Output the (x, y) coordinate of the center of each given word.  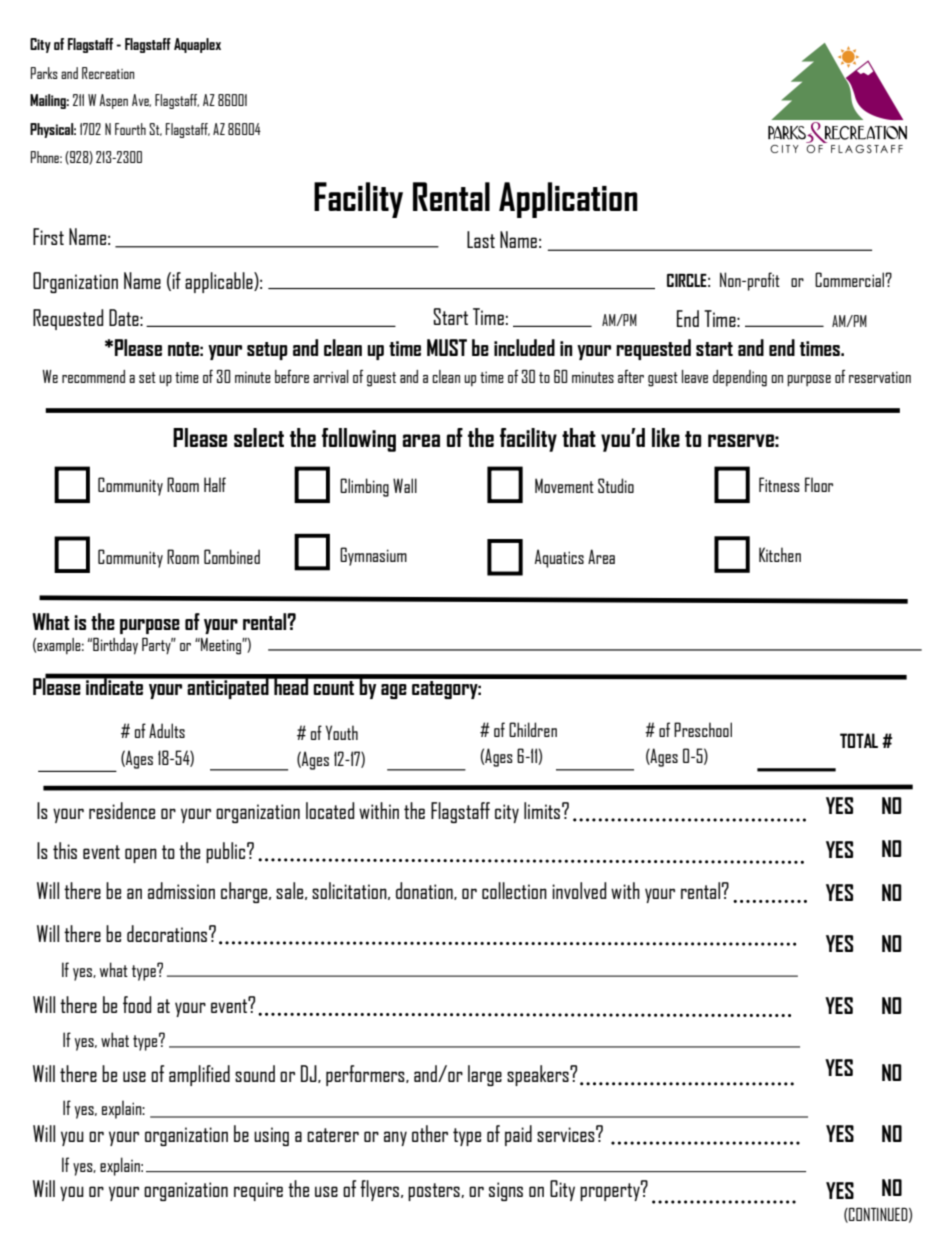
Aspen (113, 101)
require (258, 1191)
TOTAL (859, 740)
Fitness (779, 484)
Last (481, 239)
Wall (405, 485)
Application (568, 200)
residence (122, 810)
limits (542, 810)
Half (215, 484)
